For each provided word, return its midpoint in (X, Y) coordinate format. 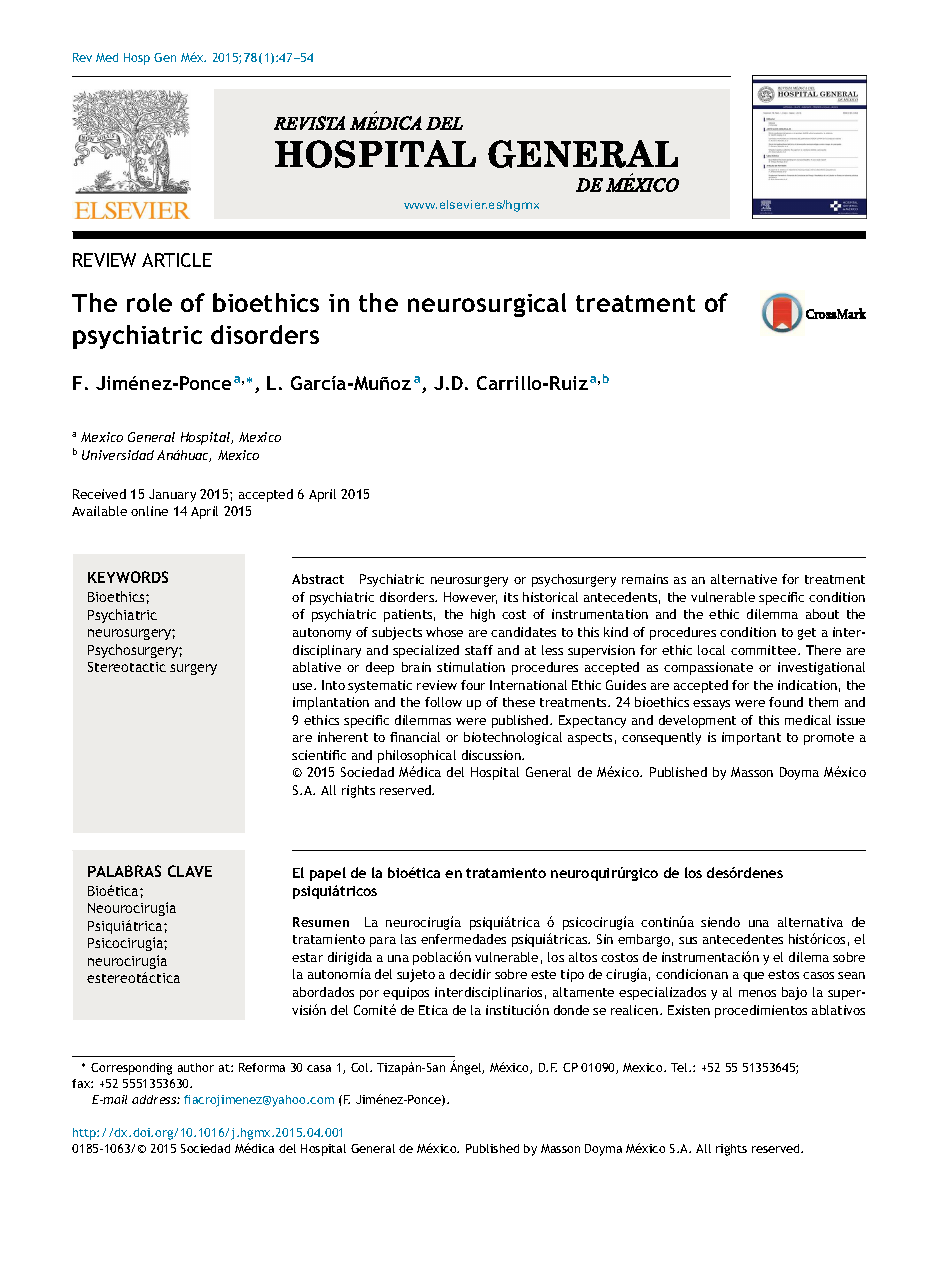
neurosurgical (487, 305)
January (172, 495)
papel (328, 874)
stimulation (471, 667)
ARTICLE (177, 260)
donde (571, 1010)
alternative (744, 579)
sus (688, 940)
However (470, 598)
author (196, 1067)
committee (765, 650)
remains (645, 579)
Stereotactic (127, 667)
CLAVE (190, 871)
